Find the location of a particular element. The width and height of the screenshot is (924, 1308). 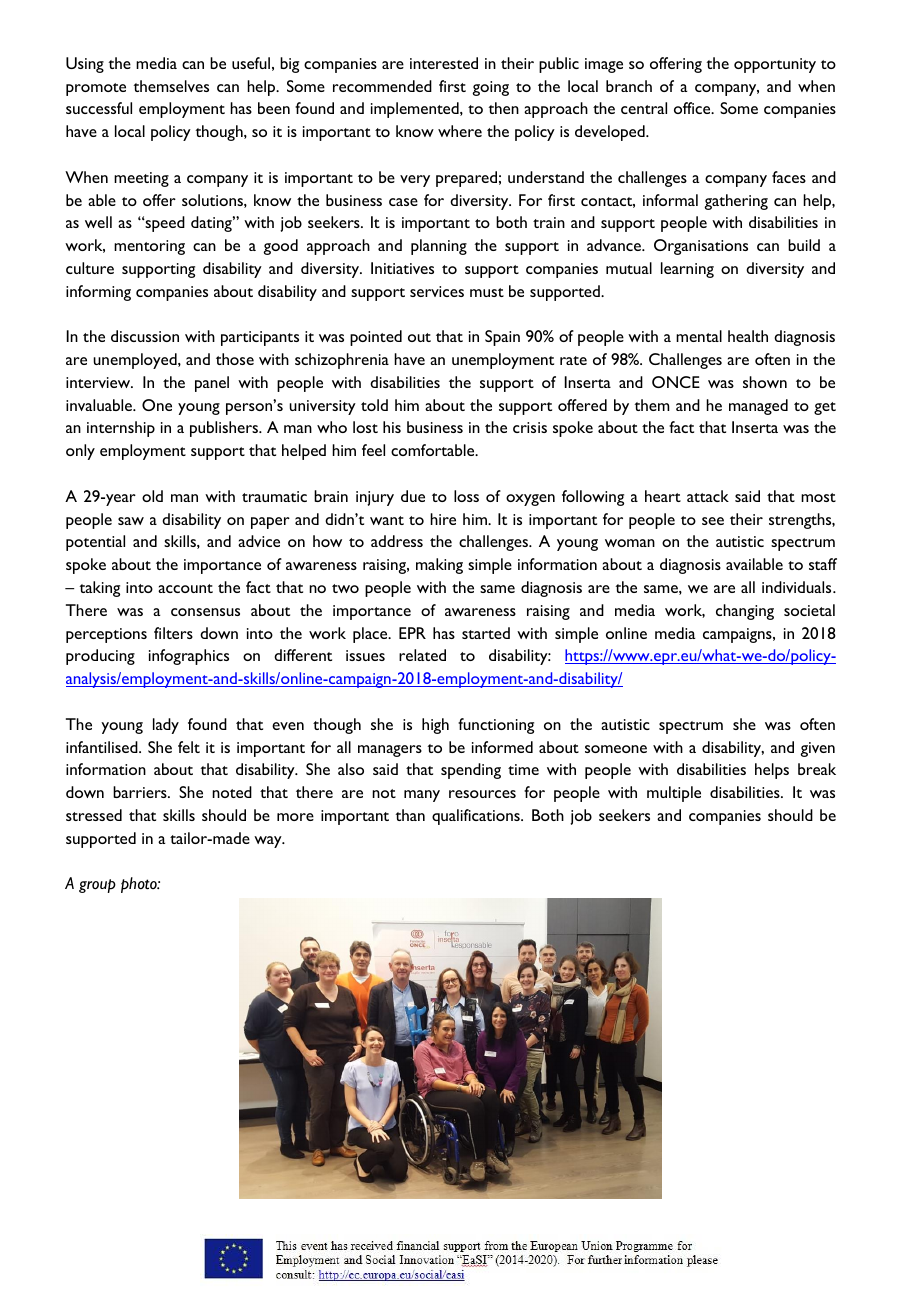

promote is located at coordinates (96, 89).
